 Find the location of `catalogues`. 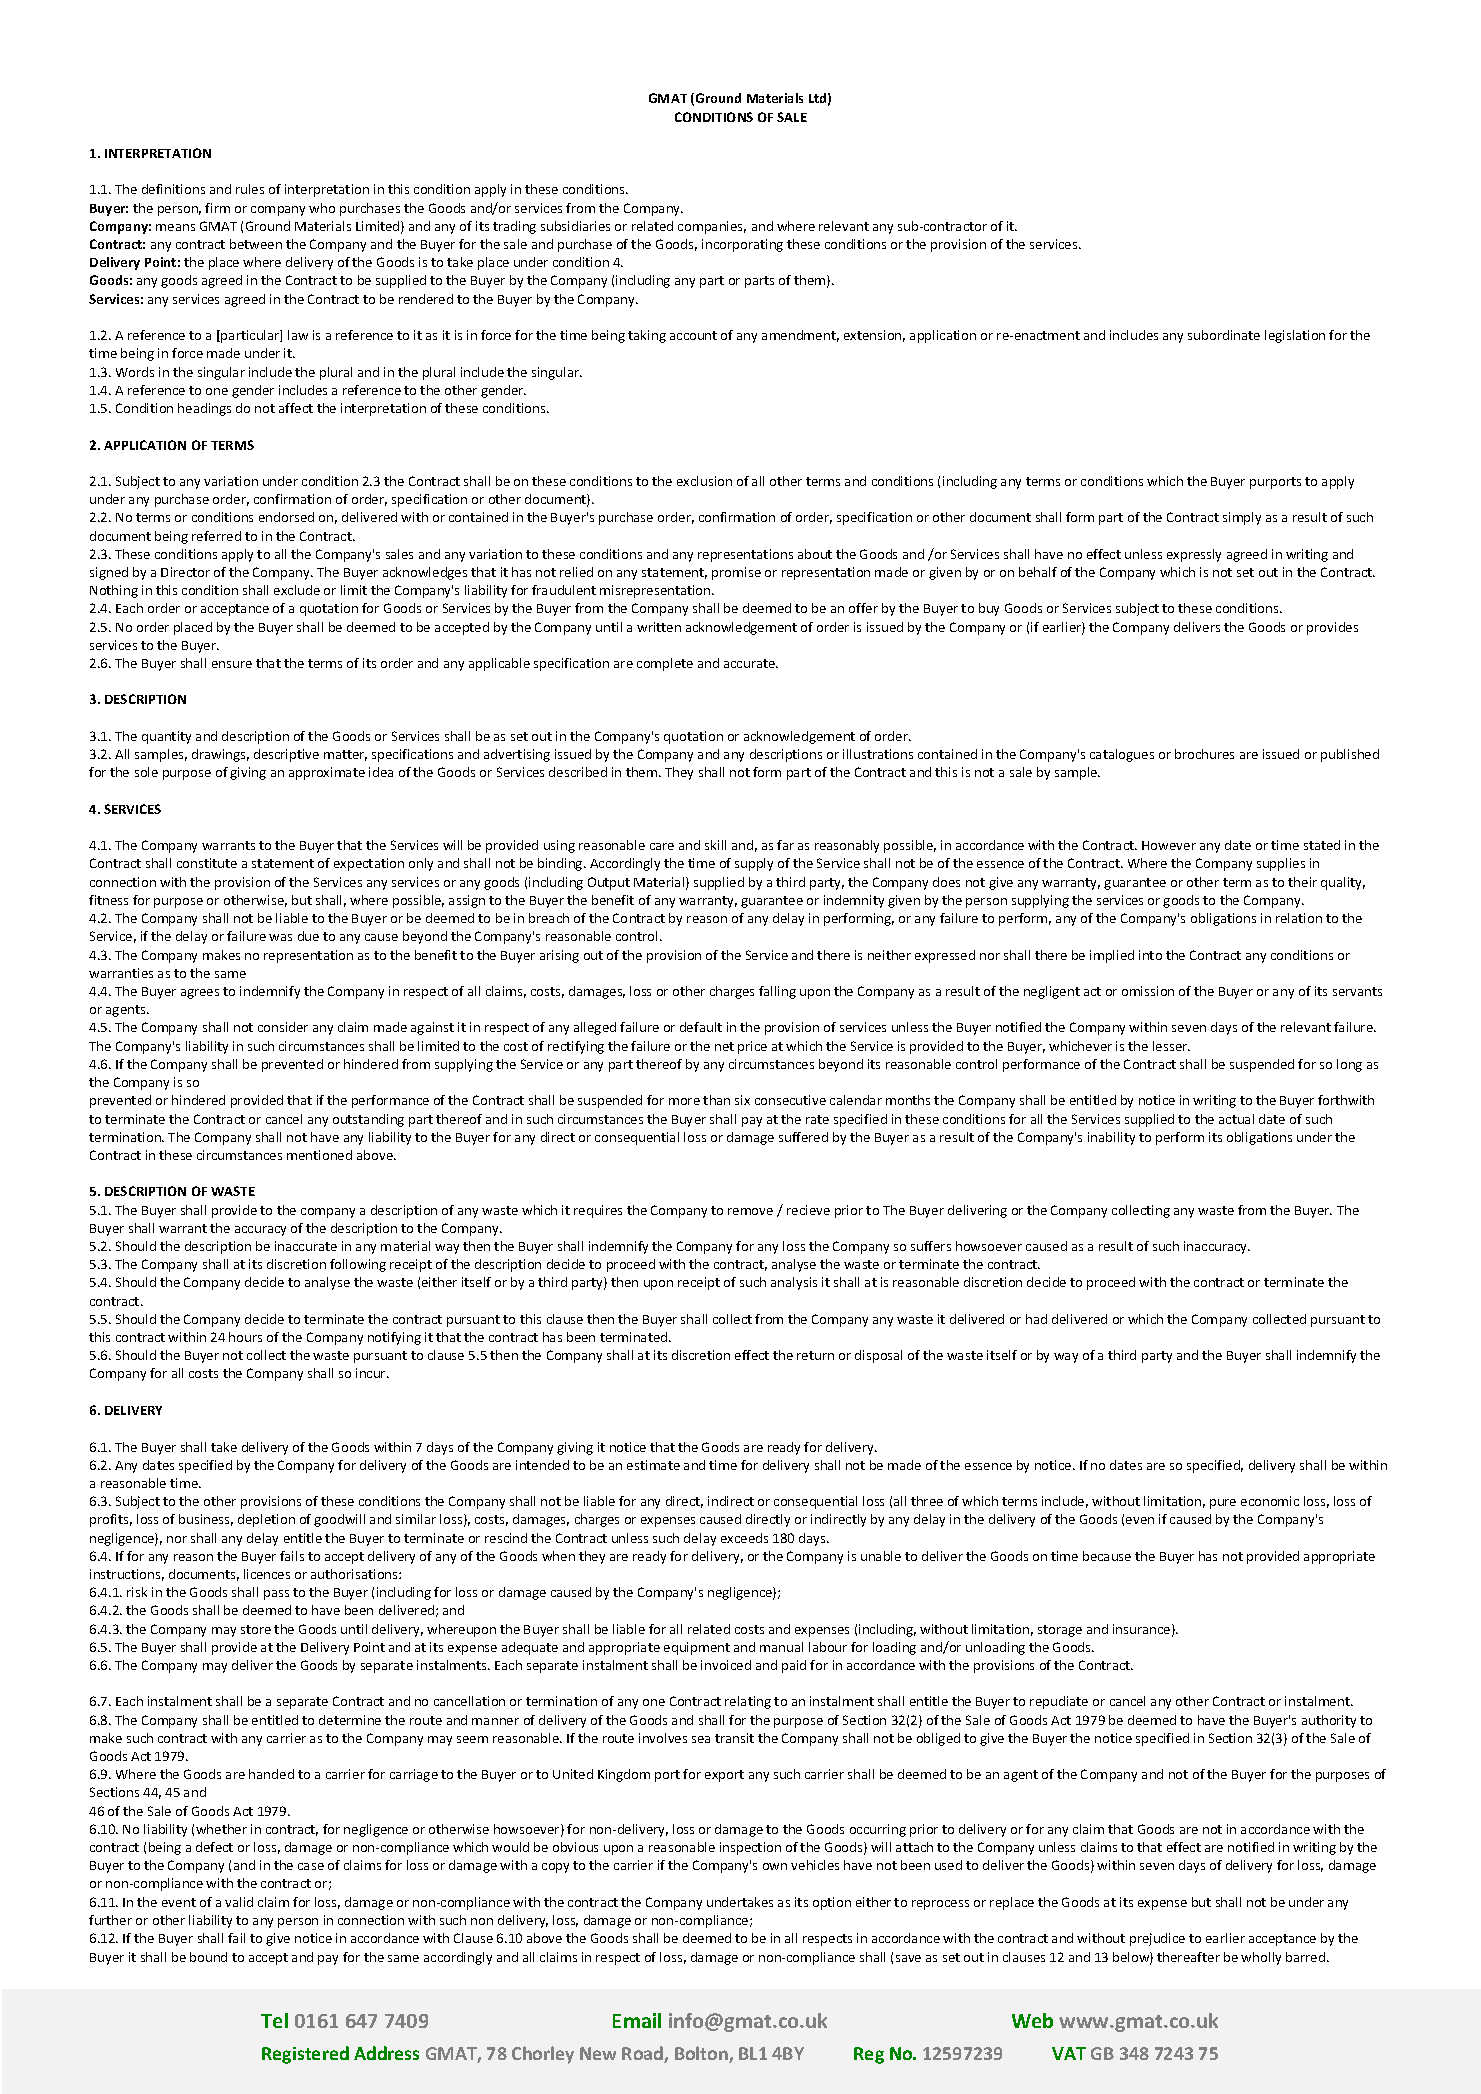

catalogues is located at coordinates (1122, 755).
